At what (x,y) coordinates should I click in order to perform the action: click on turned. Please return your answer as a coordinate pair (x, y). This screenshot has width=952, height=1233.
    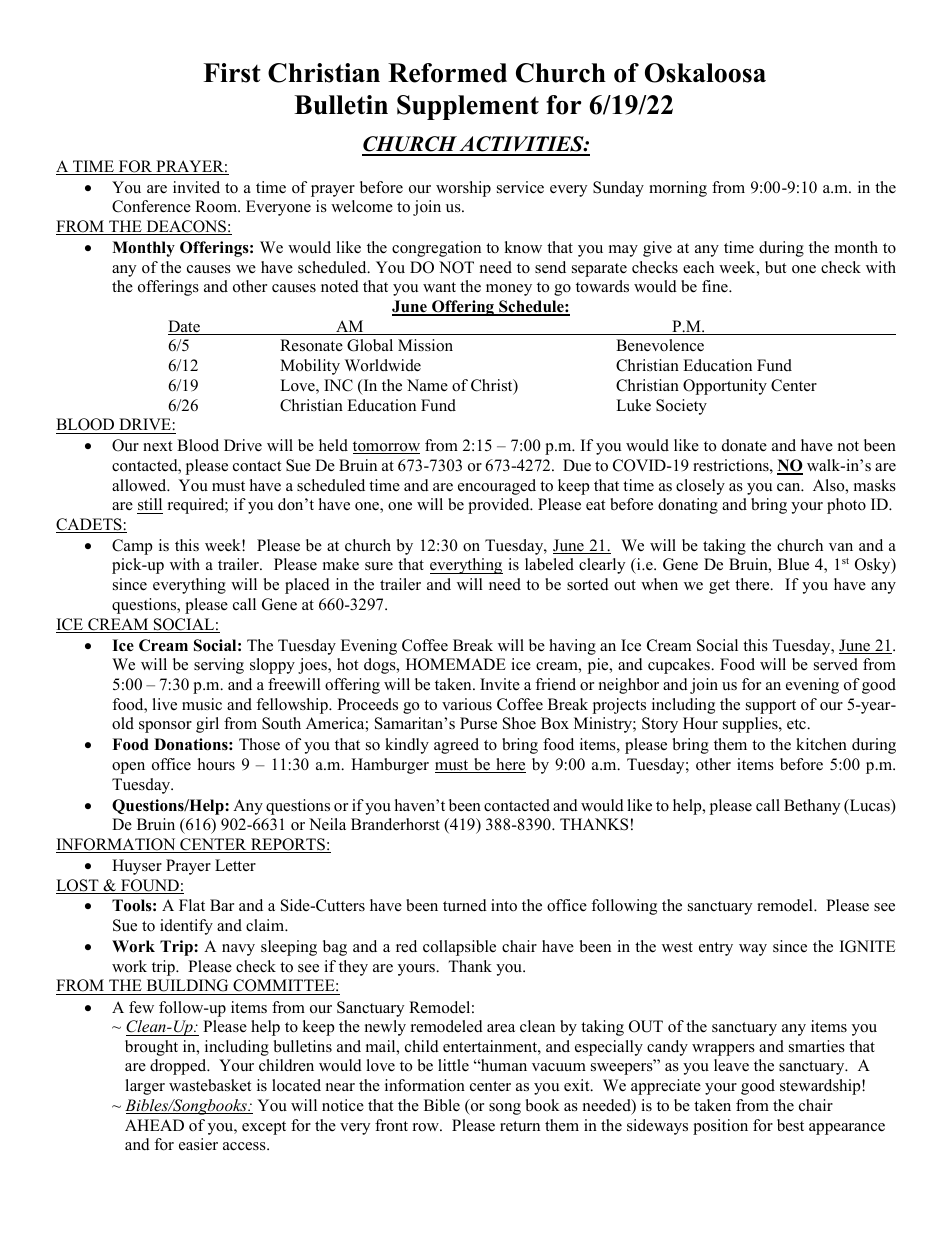
    Looking at the image, I should click on (465, 905).
